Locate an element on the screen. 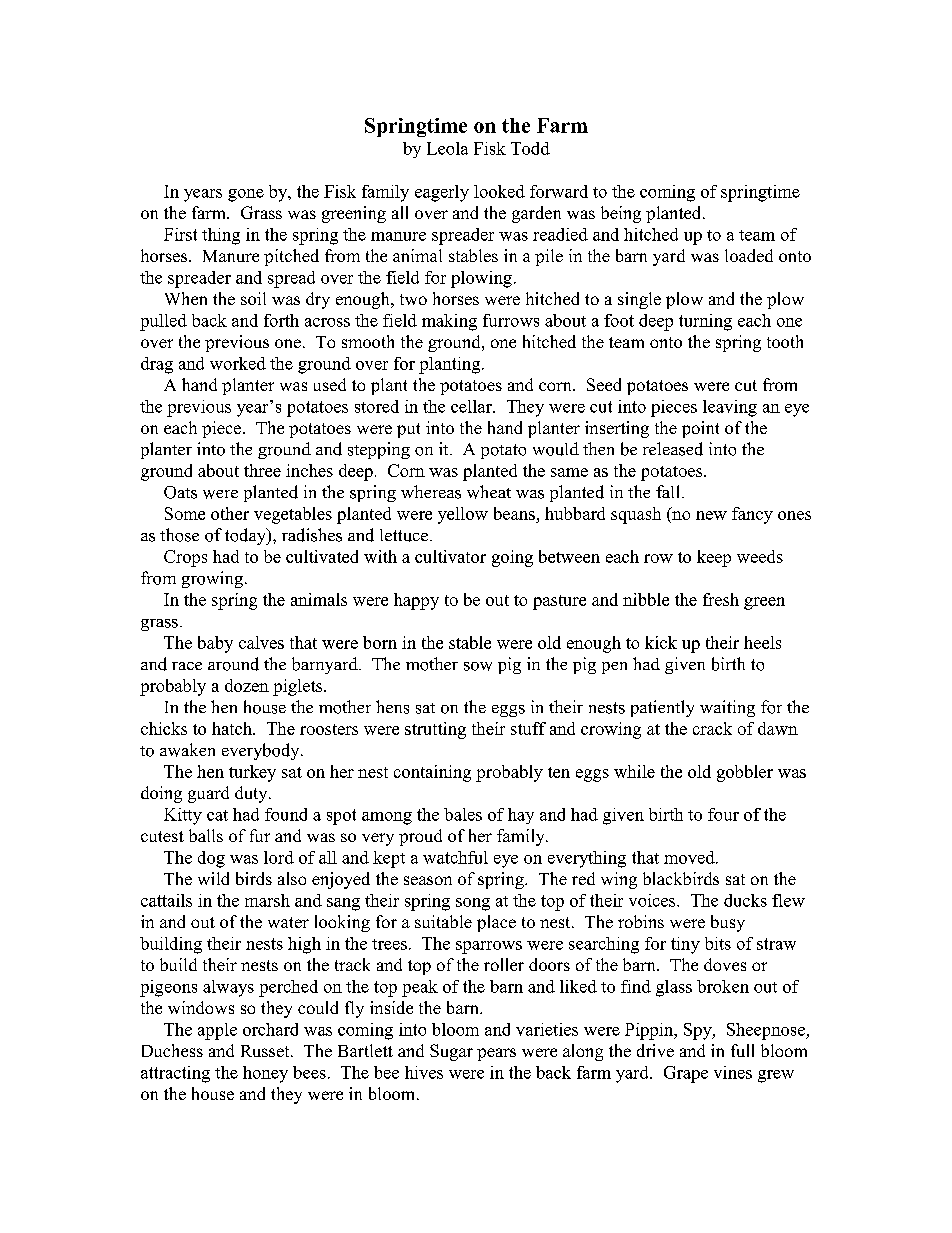 The width and height of the screenshot is (952, 1233). gone is located at coordinates (246, 195).
